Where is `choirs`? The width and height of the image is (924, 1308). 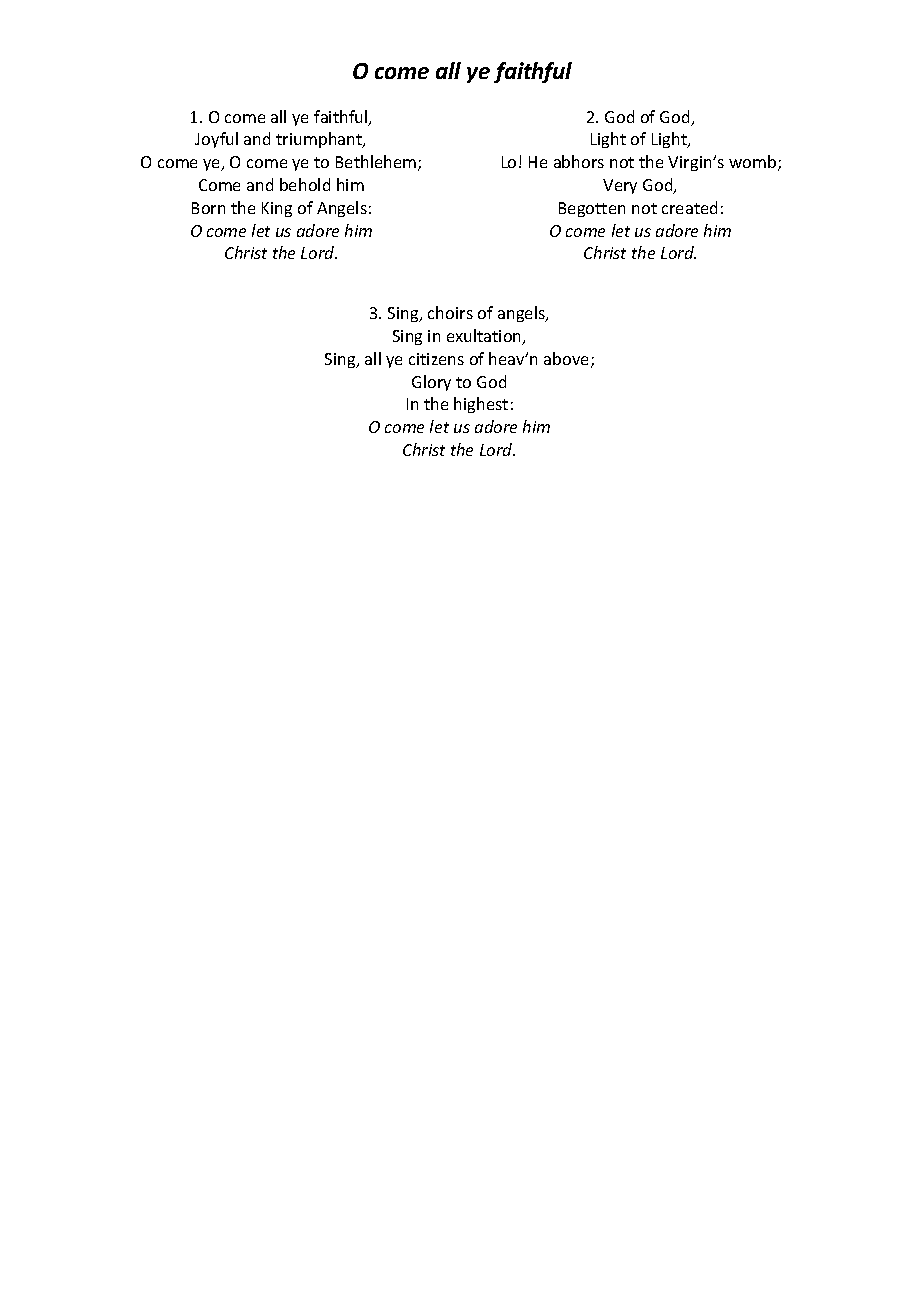
choirs is located at coordinates (450, 312).
